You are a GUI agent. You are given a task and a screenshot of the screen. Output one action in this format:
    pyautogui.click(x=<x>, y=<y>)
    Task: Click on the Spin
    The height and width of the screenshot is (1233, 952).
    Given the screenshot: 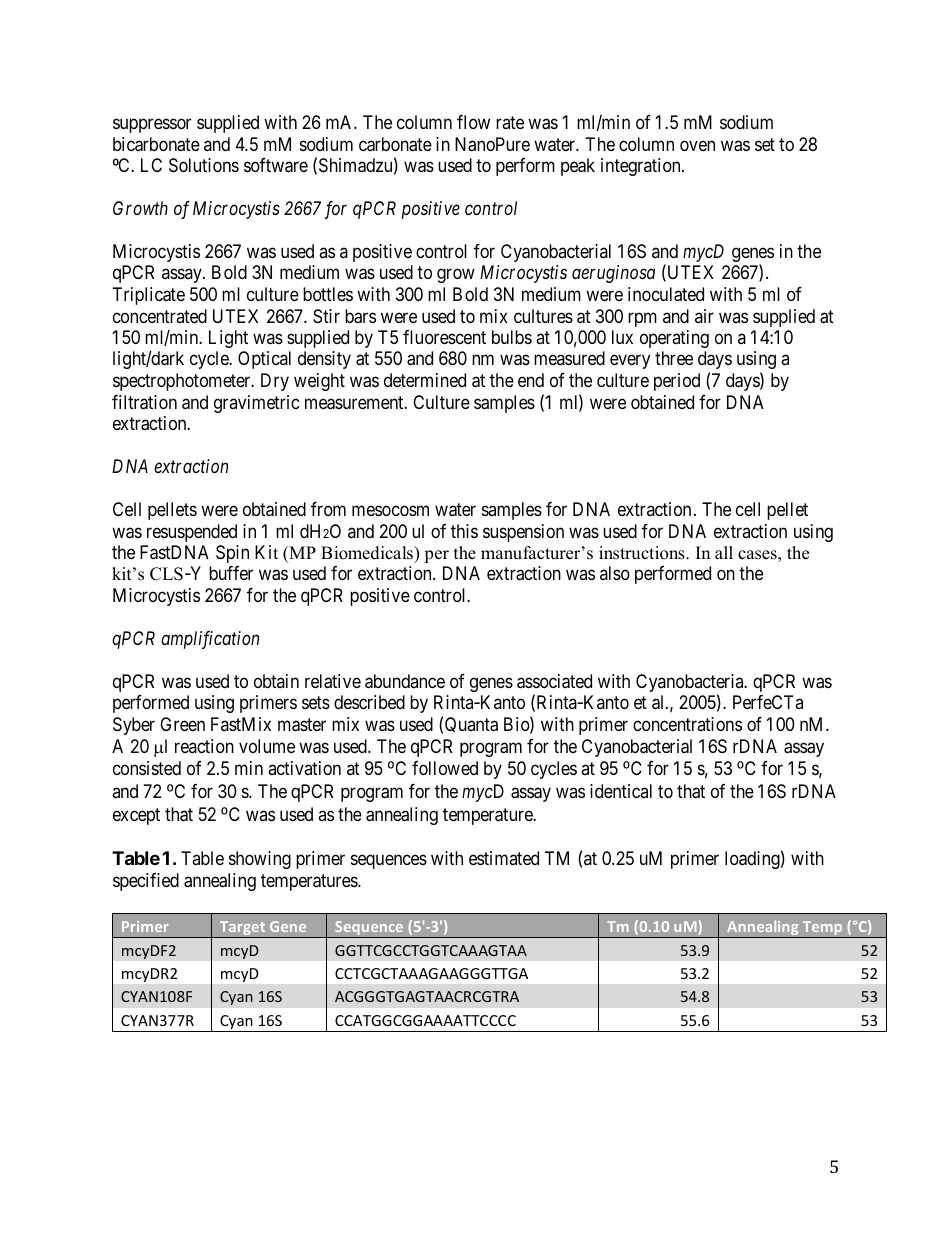 What is the action you would take?
    pyautogui.click(x=232, y=554)
